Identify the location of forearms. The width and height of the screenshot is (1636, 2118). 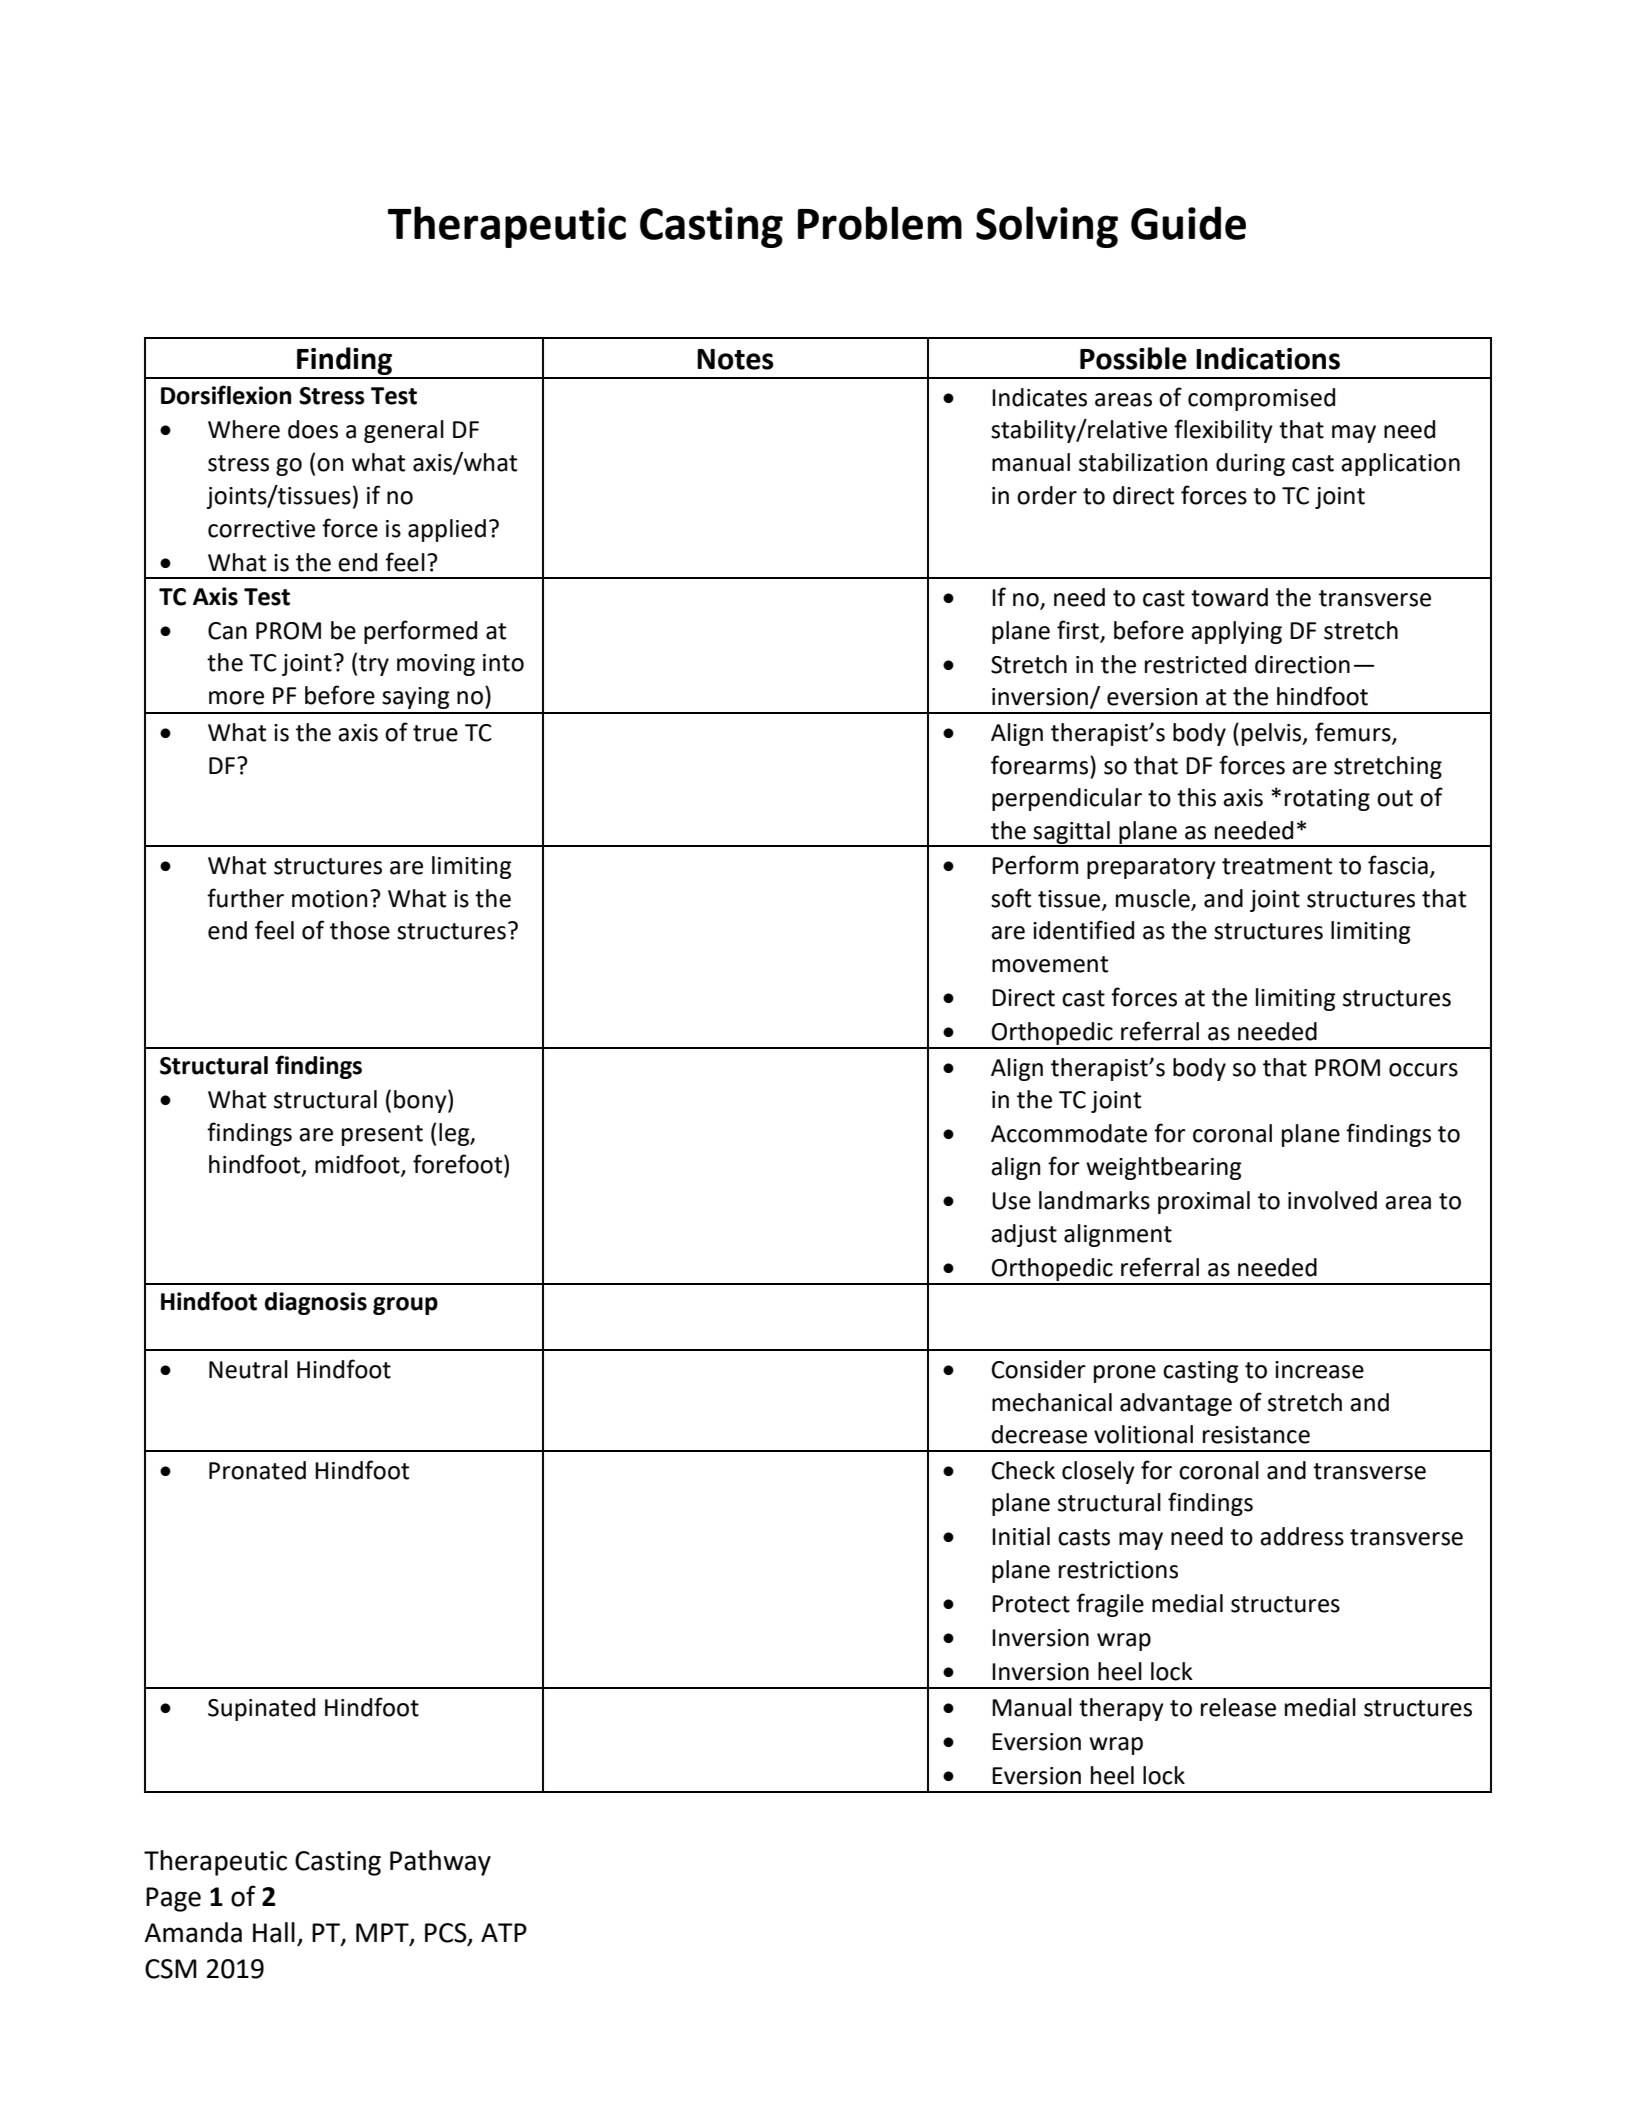
(1041, 765).
